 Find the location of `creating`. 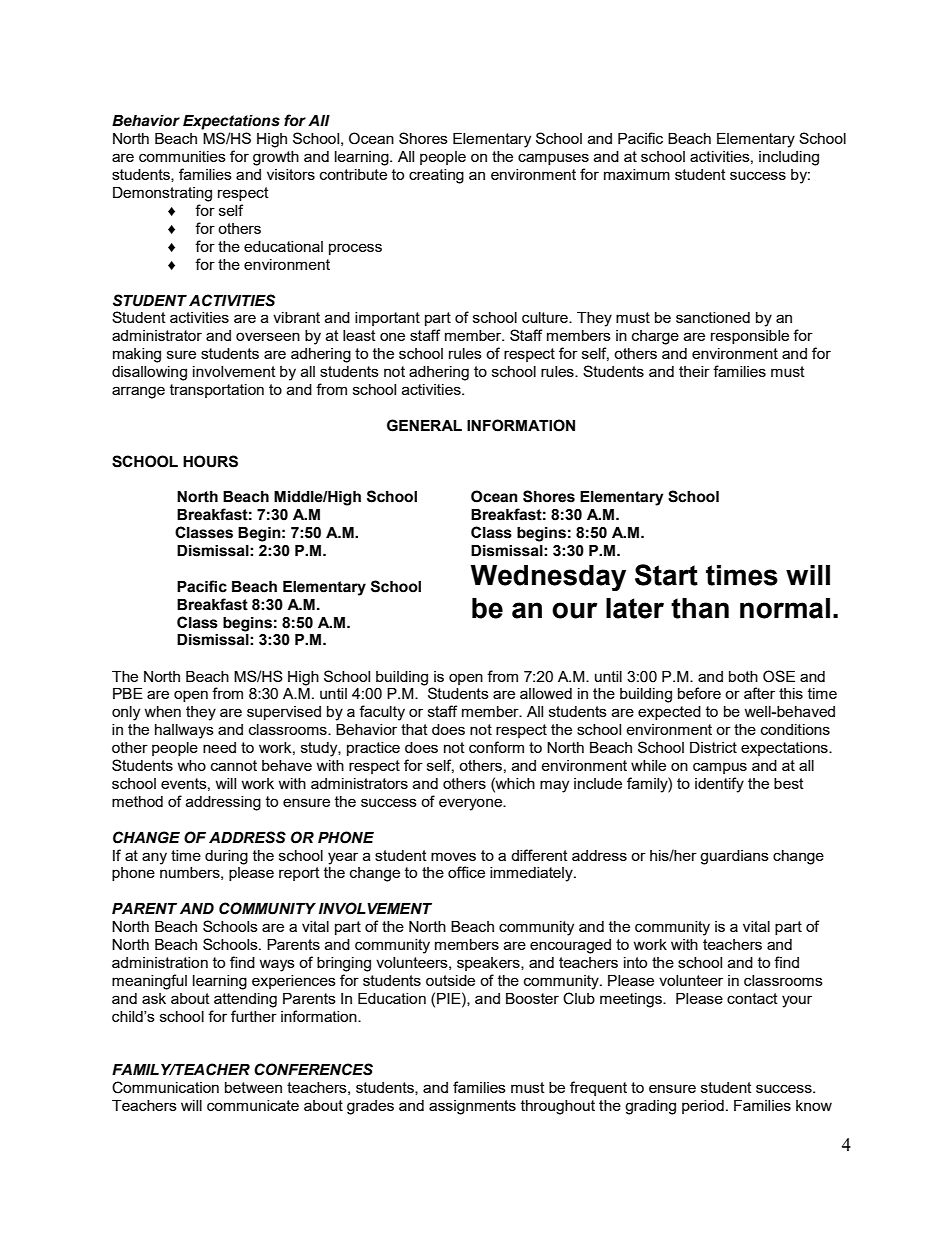

creating is located at coordinates (436, 176).
